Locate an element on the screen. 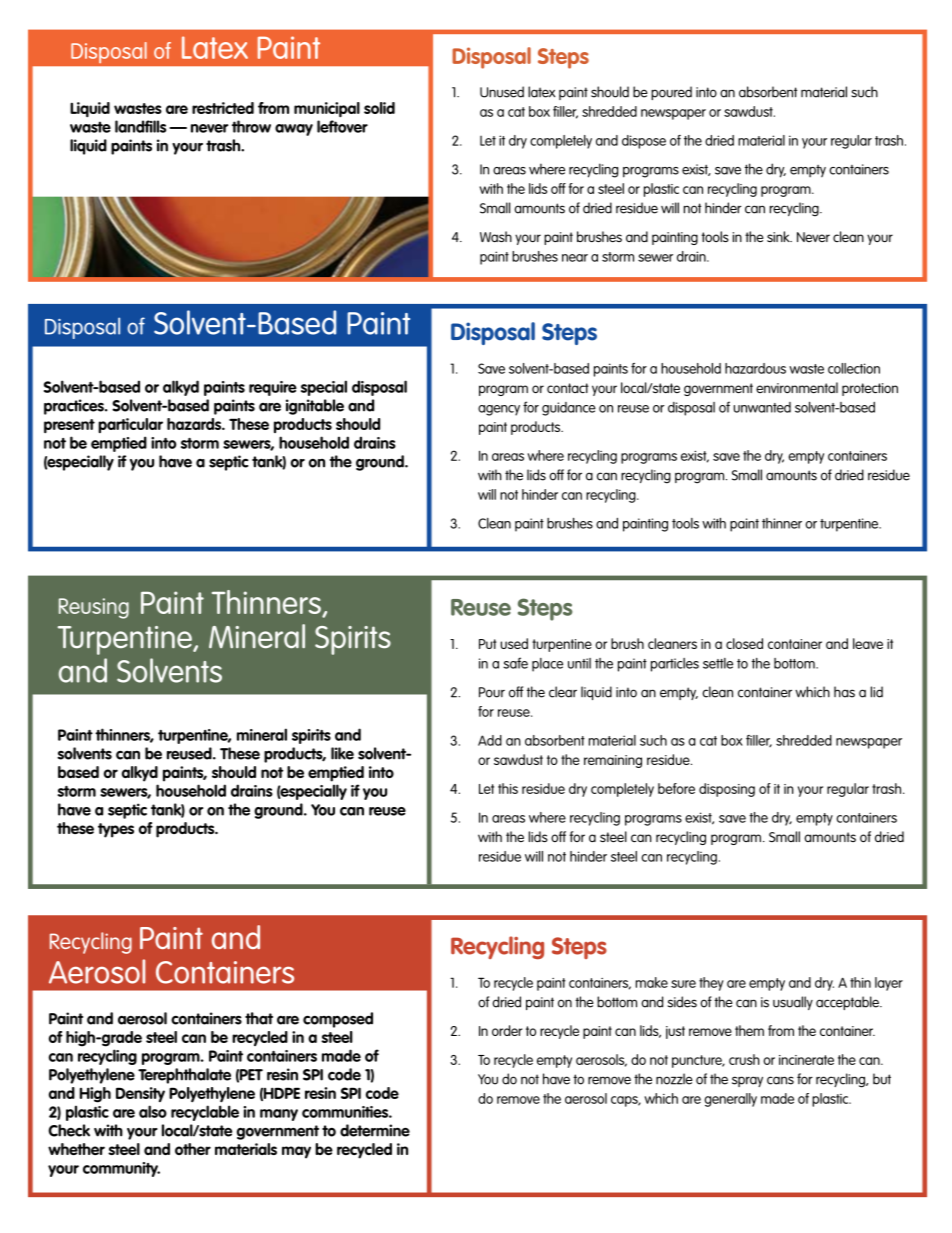 This screenshot has height=1233, width=952. dispose is located at coordinates (644, 142).
